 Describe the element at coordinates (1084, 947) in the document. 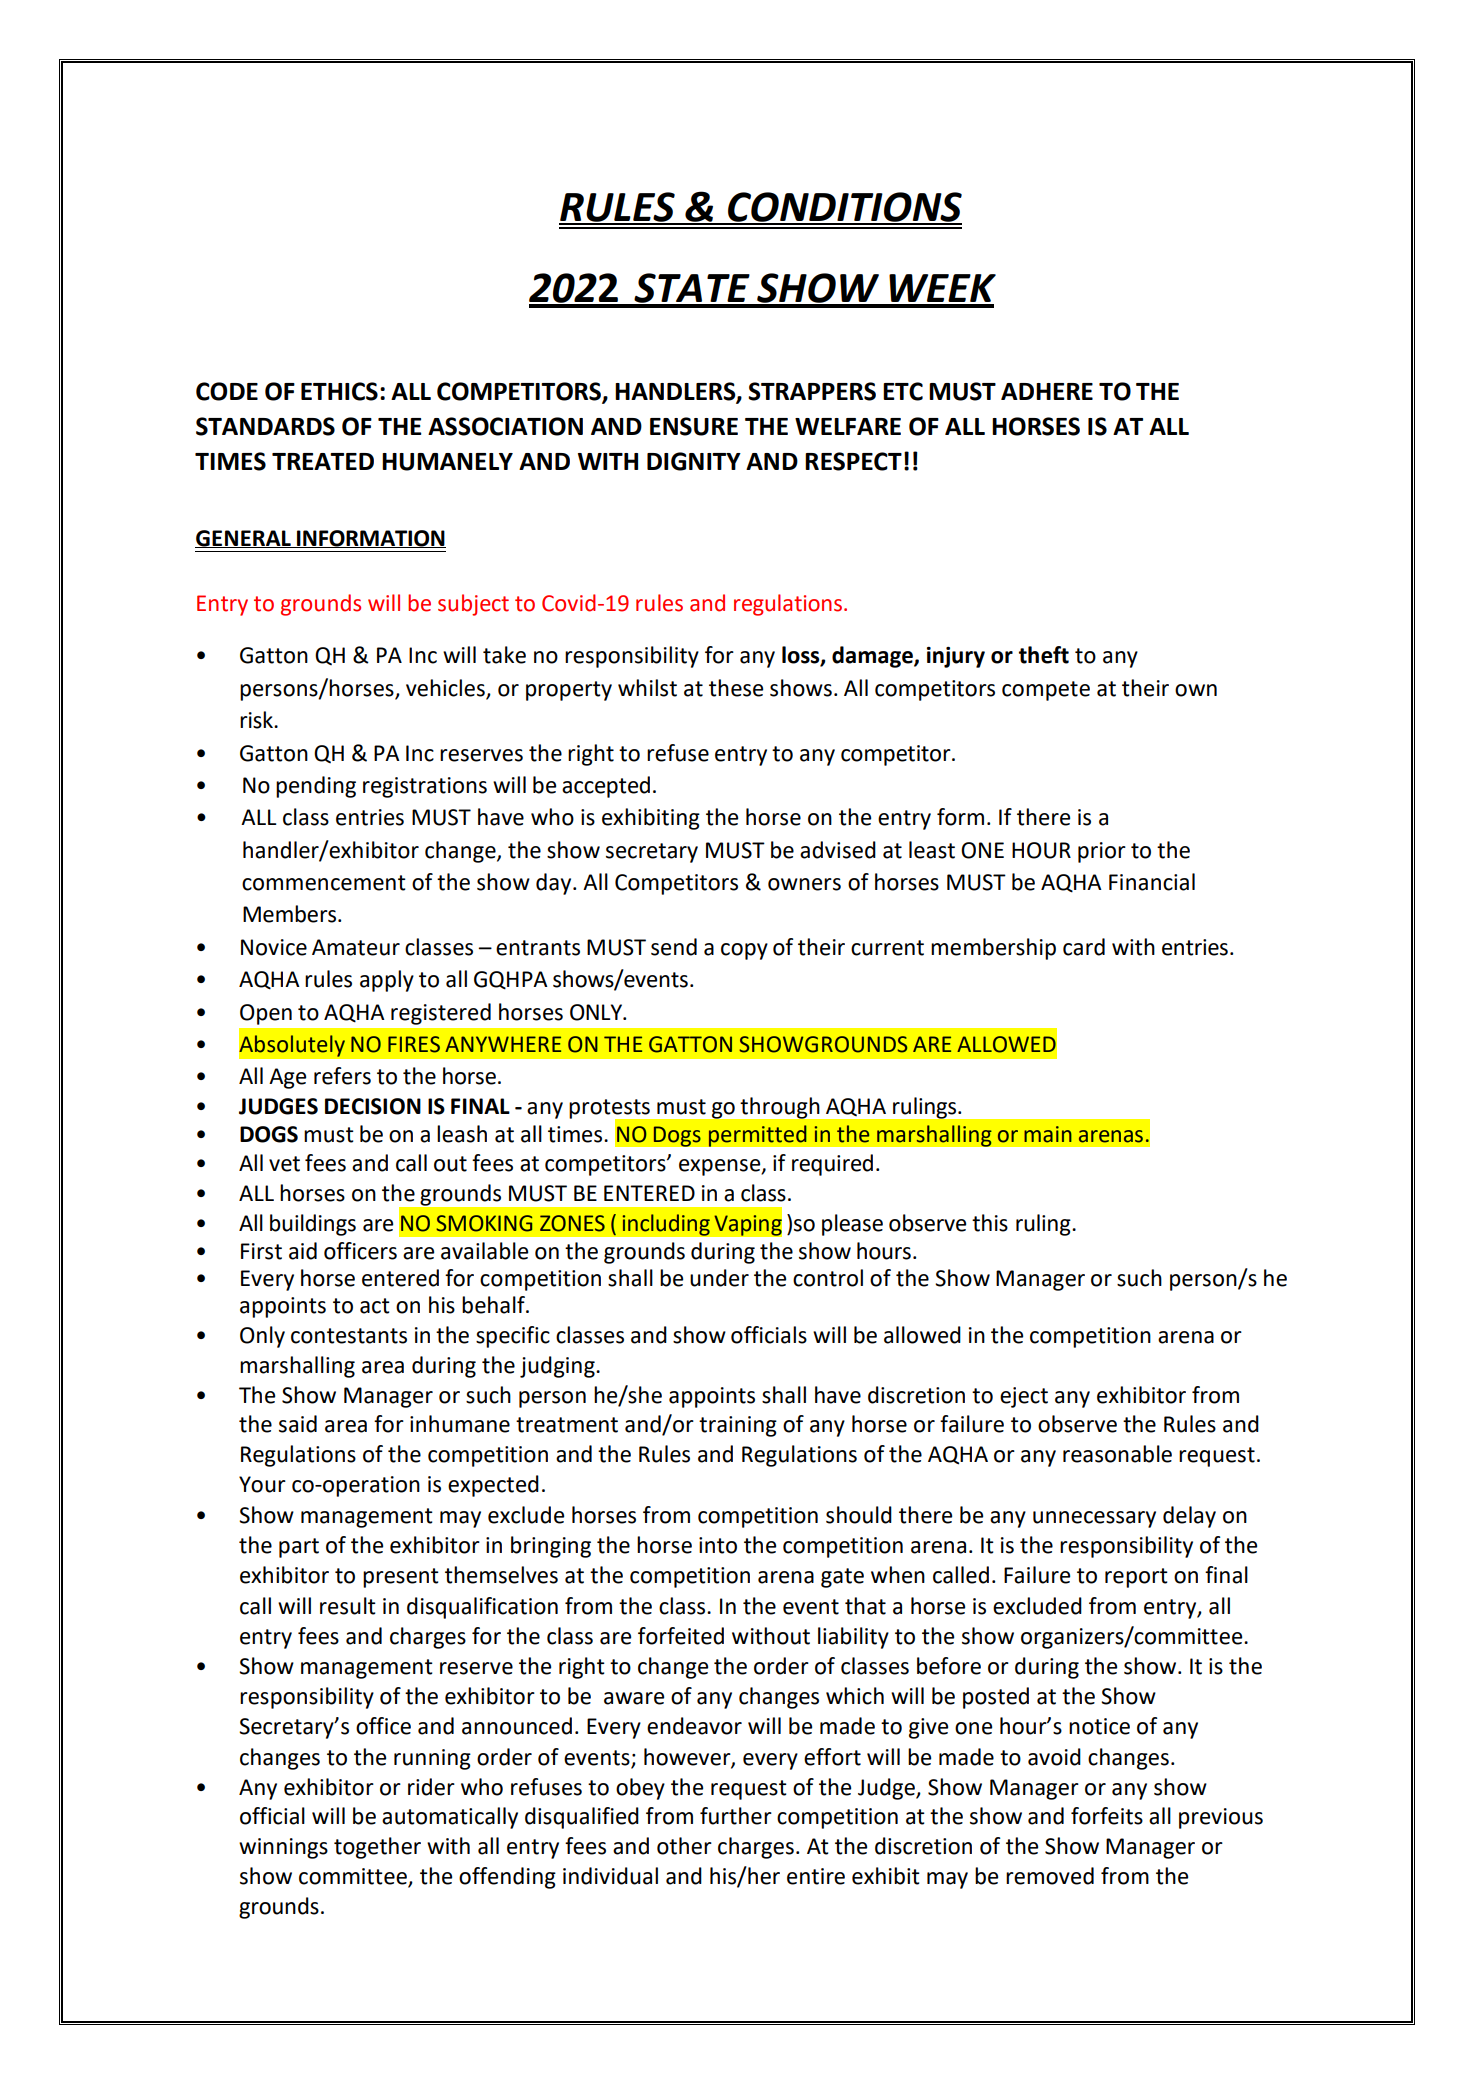

I see `card` at that location.
